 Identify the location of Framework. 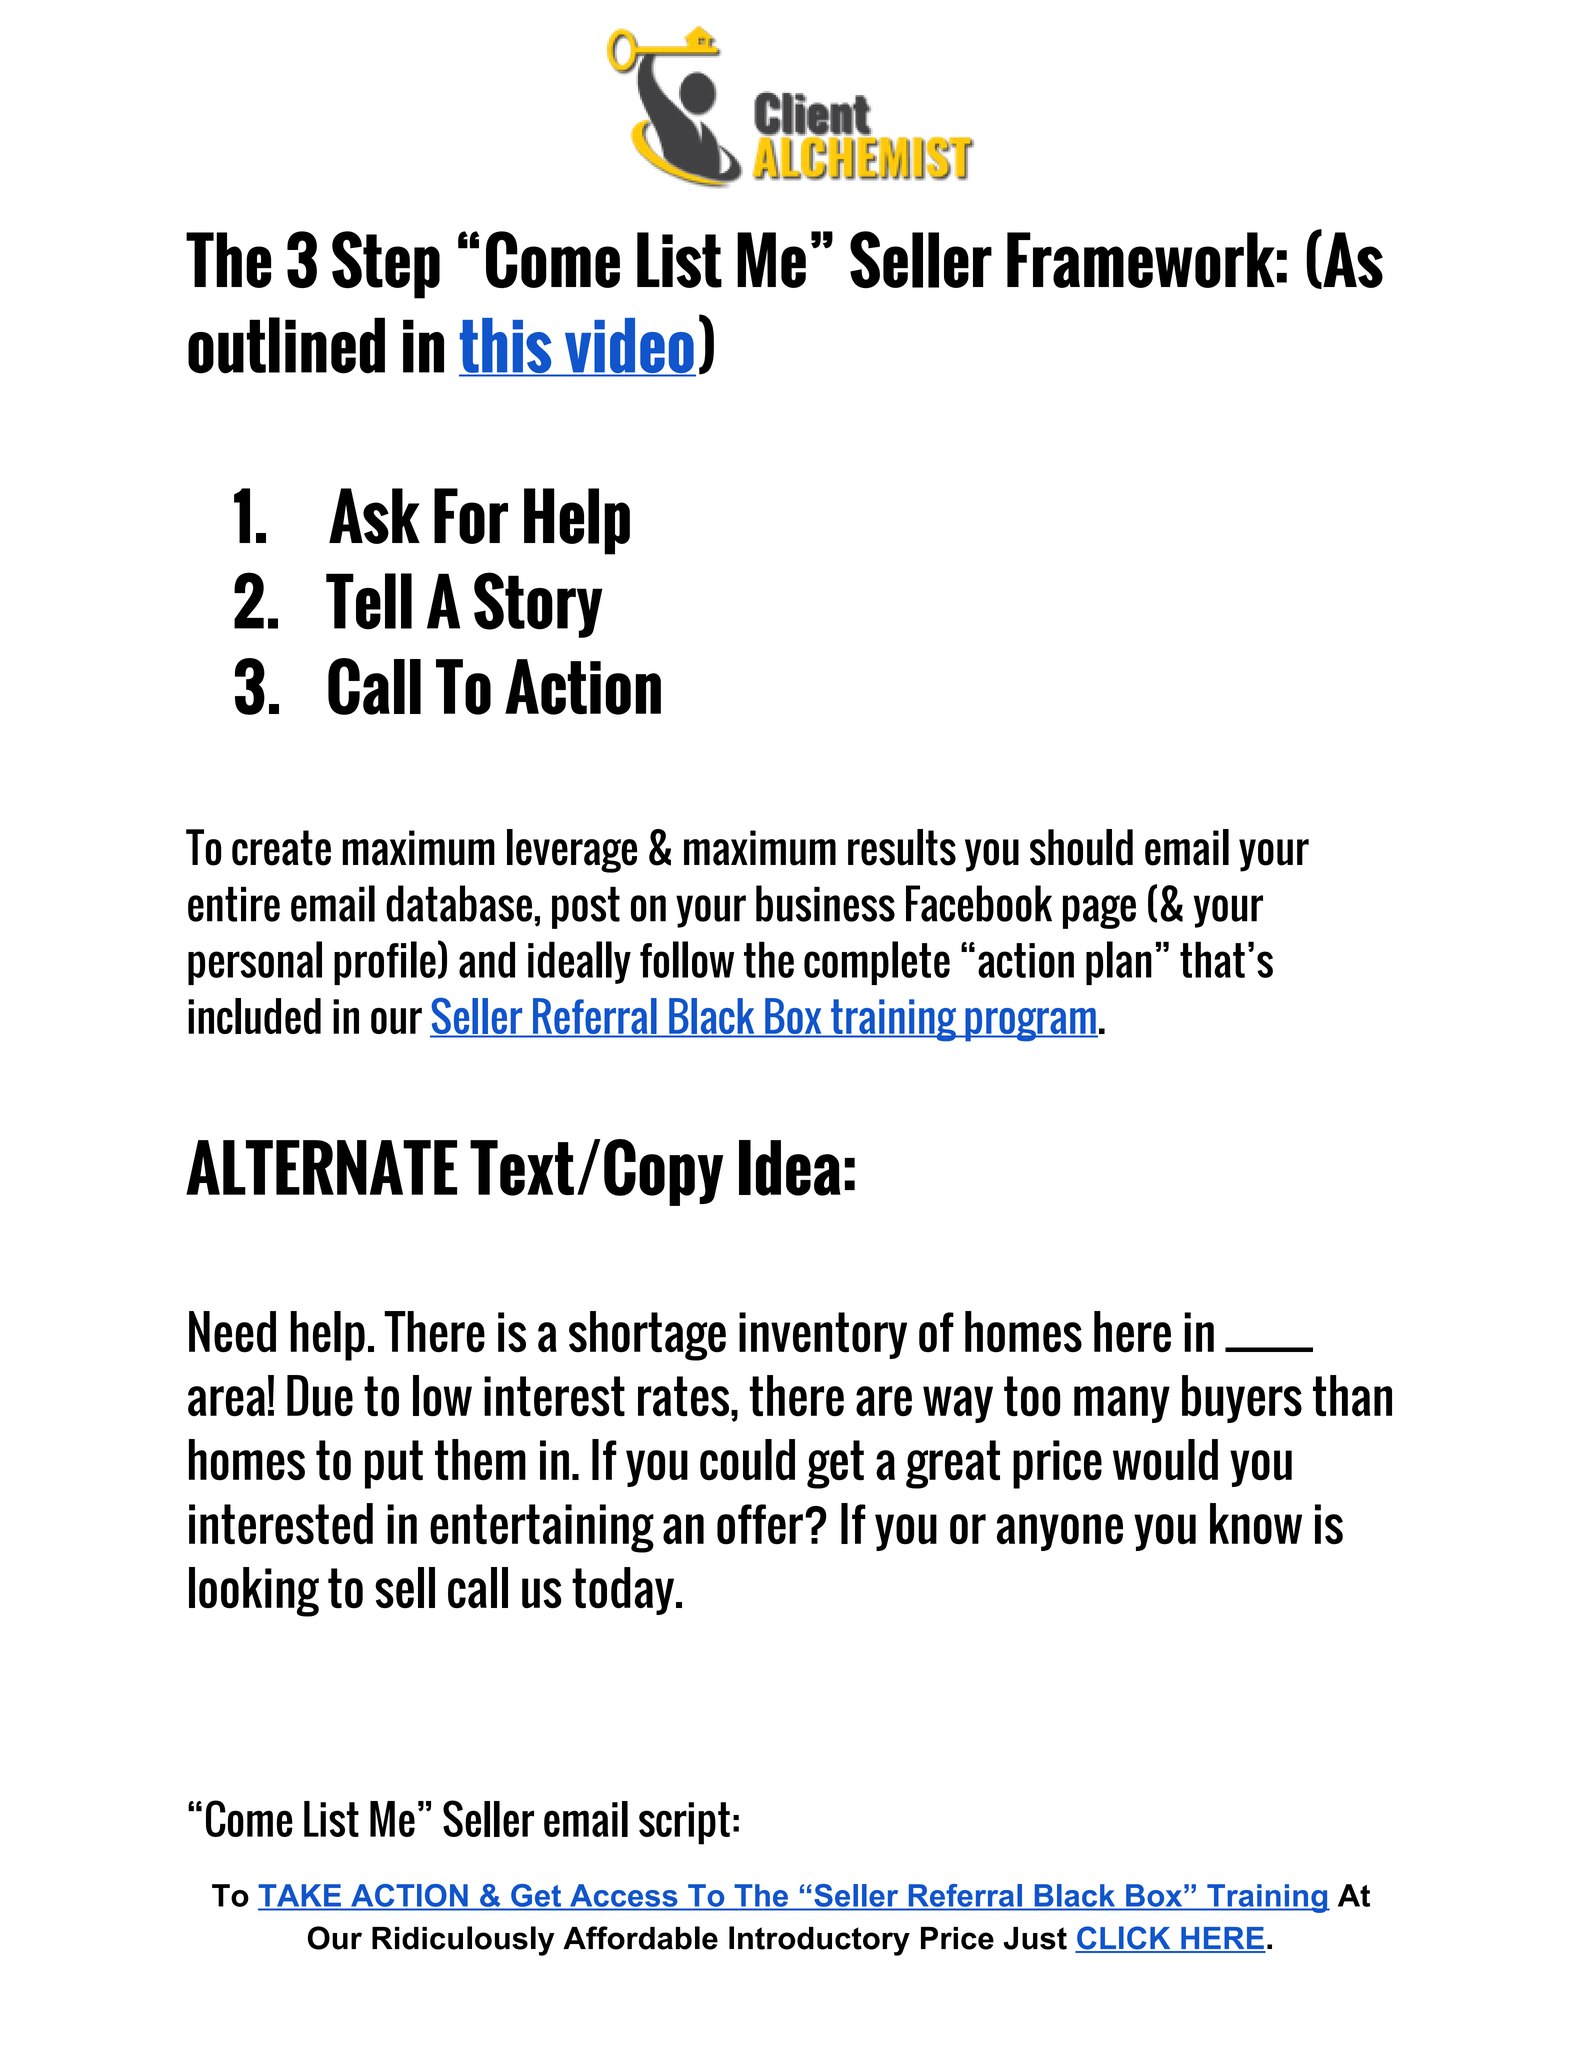
(1141, 260).
